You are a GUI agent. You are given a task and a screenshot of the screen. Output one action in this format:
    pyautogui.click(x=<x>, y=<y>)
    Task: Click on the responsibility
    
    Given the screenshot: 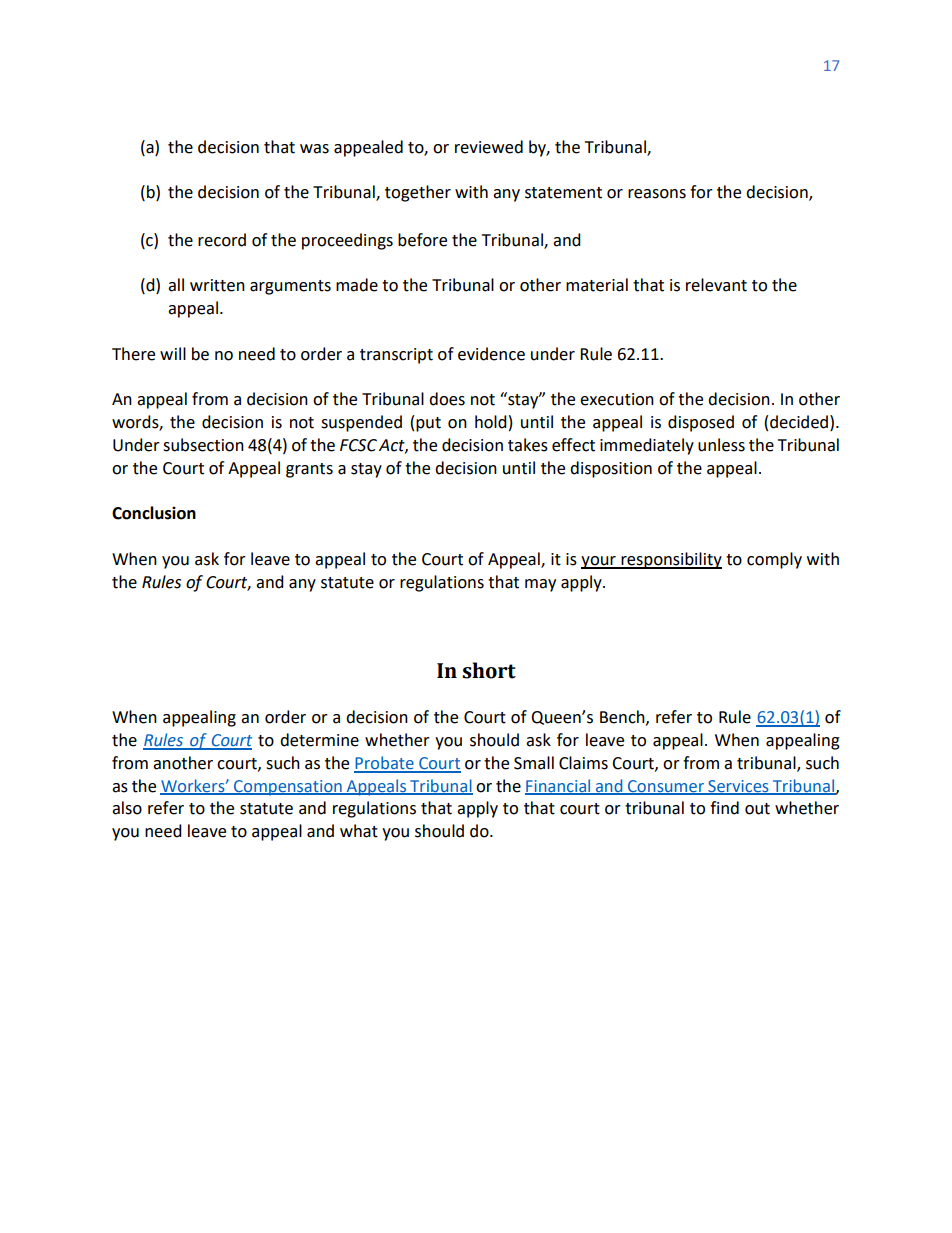 What is the action you would take?
    pyautogui.click(x=670, y=560)
